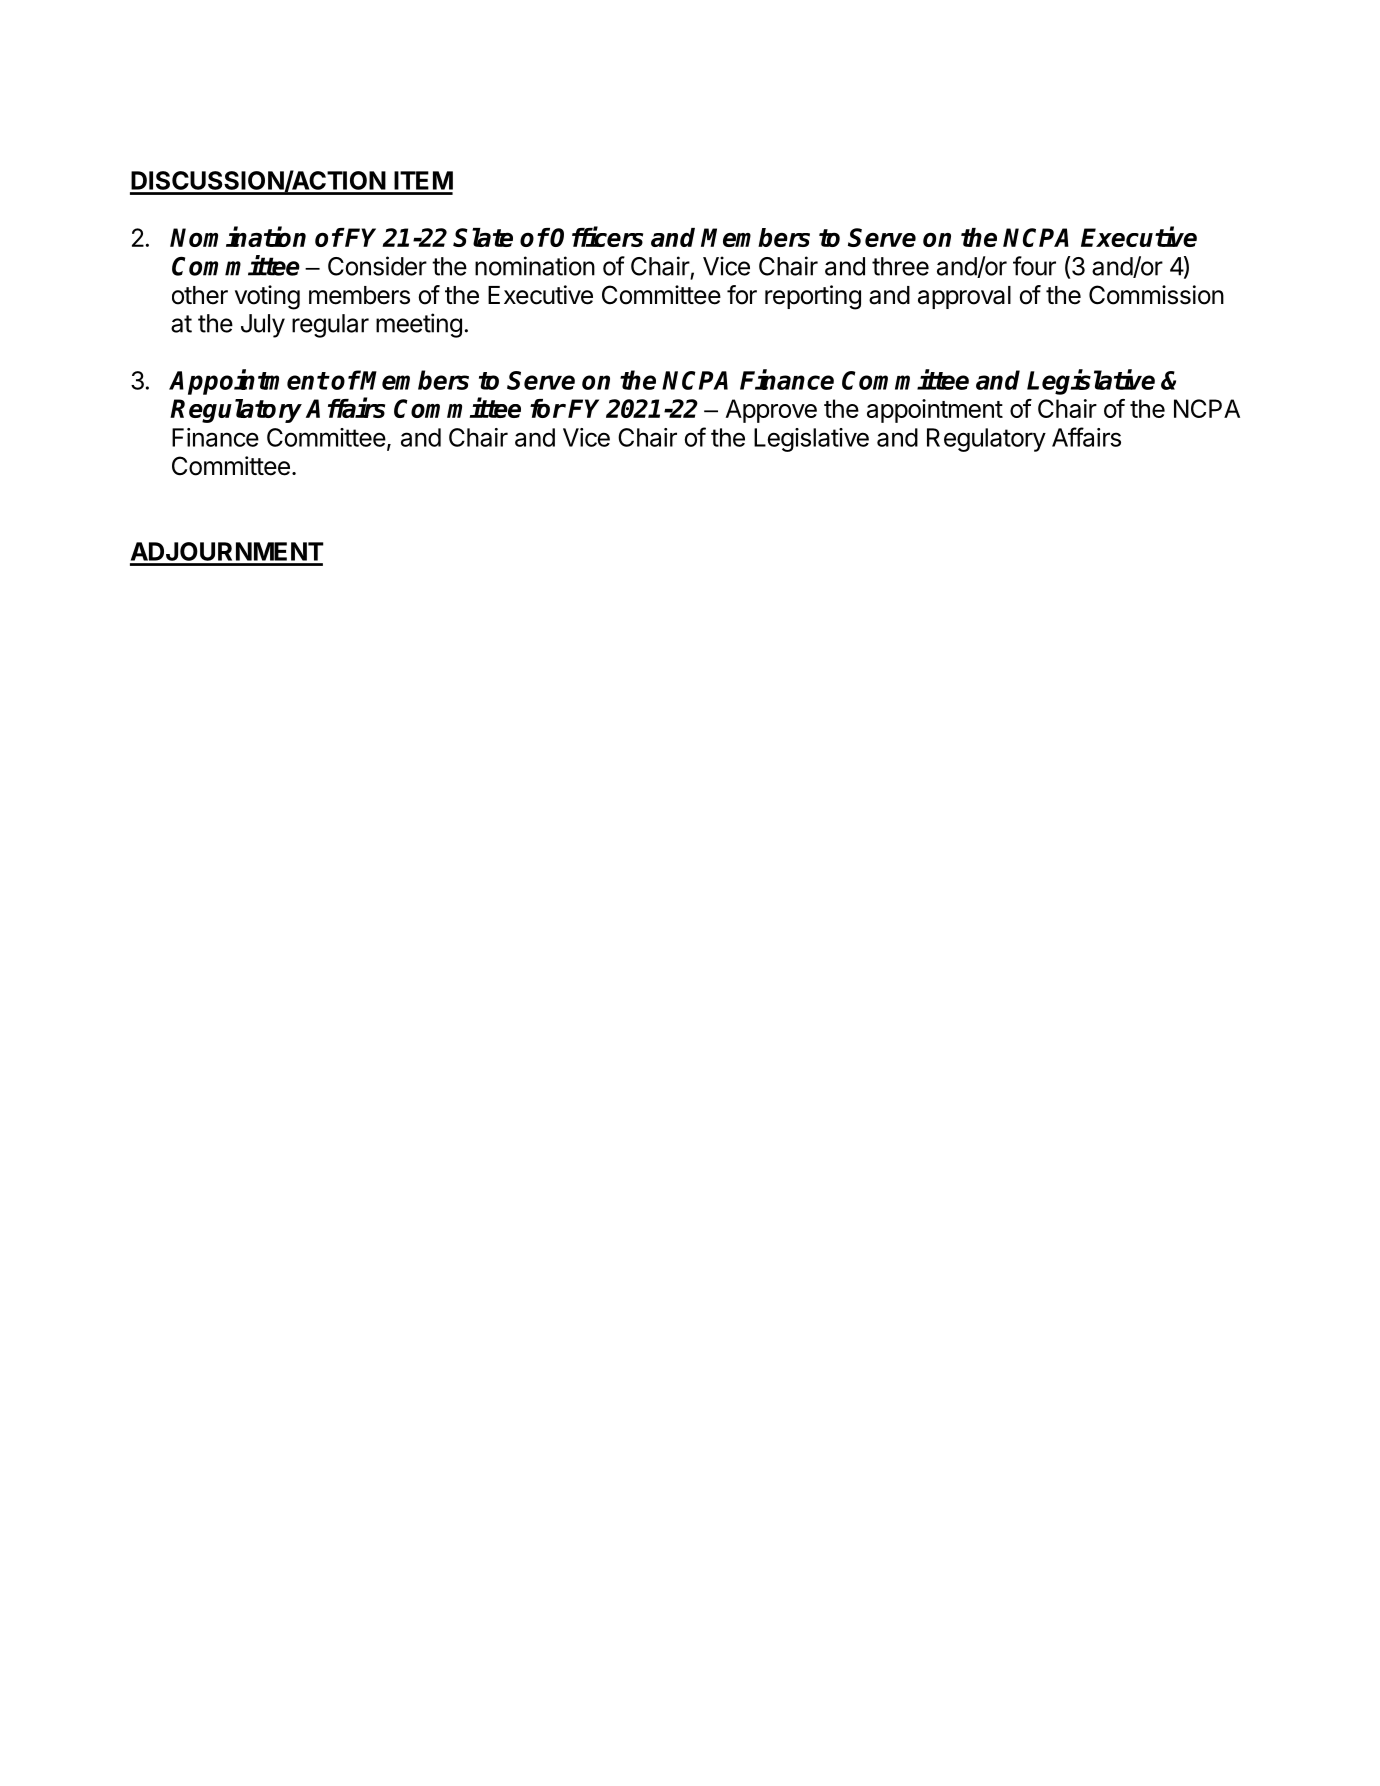 This screenshot has width=1380, height=1786. I want to click on Commission, so click(1156, 295).
